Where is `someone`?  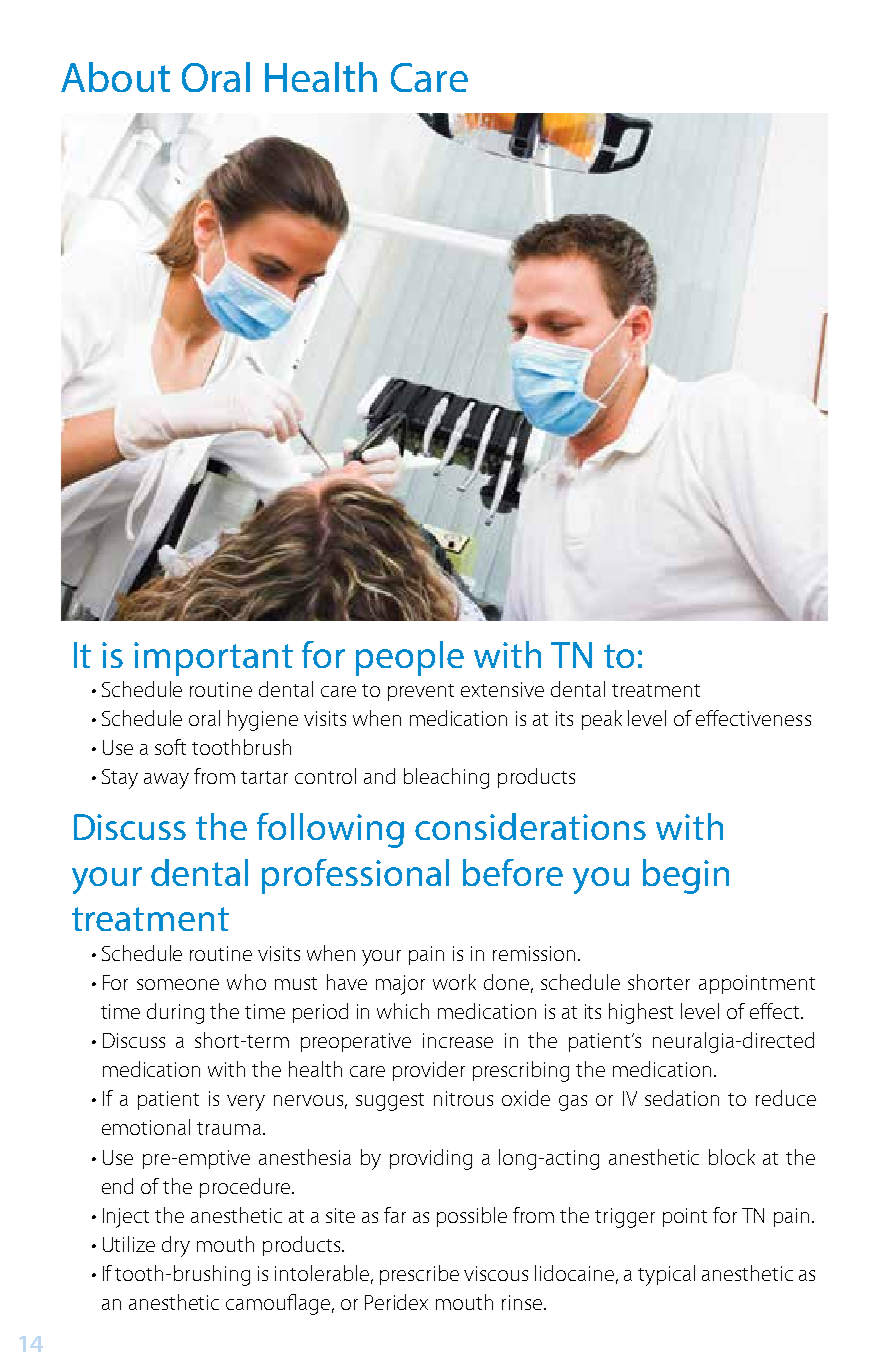 someone is located at coordinates (178, 984).
